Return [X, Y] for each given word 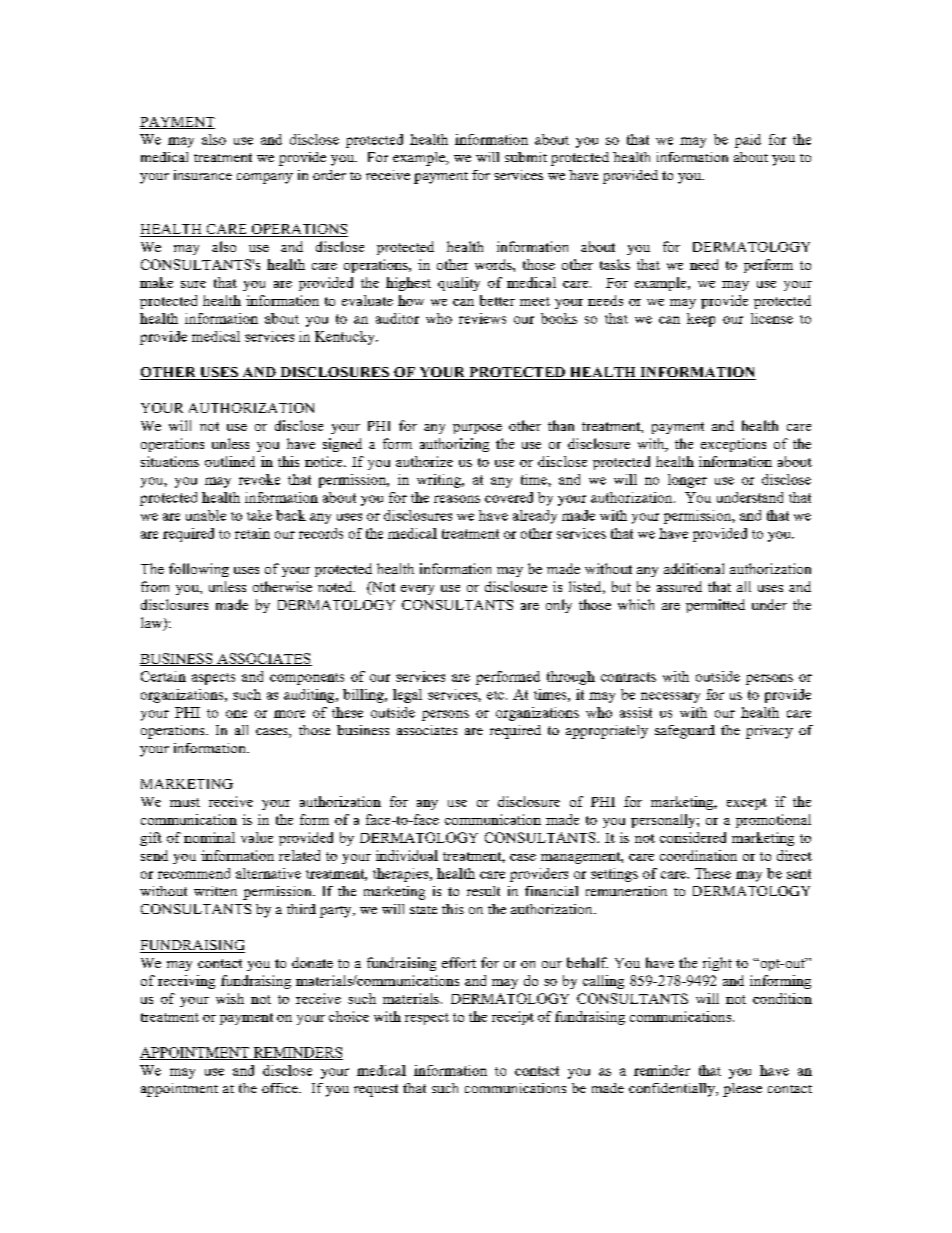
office [281, 1088]
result [483, 891]
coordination [698, 855]
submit [526, 157]
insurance [203, 175]
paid [748, 141]
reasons [457, 499]
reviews [482, 318]
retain [252, 533]
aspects [213, 679]
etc [495, 695]
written [215, 891]
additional [694, 568]
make [156, 282]
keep [701, 320]
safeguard [685, 732]
